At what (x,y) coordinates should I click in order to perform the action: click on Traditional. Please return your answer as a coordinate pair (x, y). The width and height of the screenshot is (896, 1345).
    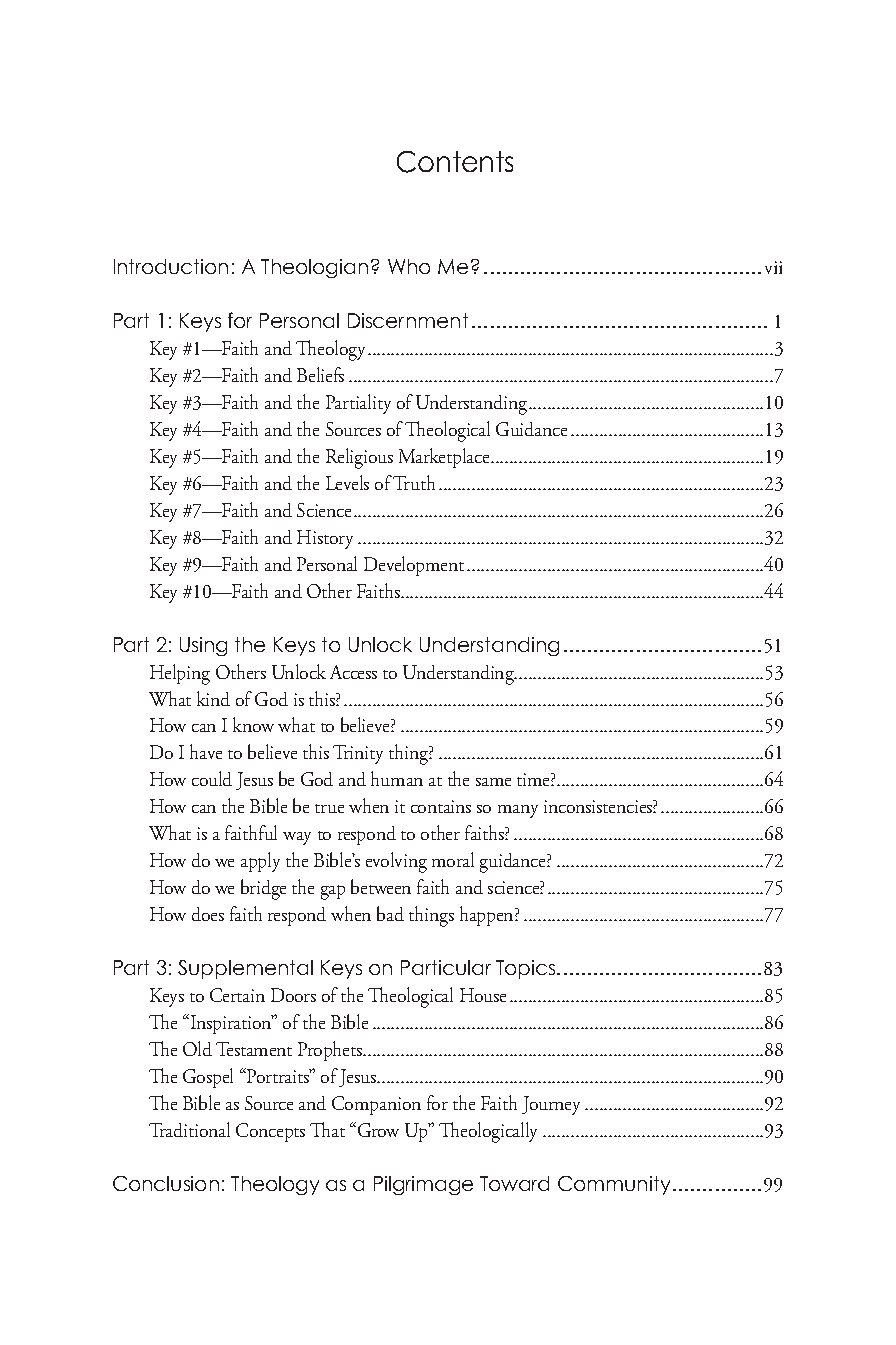
    Looking at the image, I should click on (189, 1129).
